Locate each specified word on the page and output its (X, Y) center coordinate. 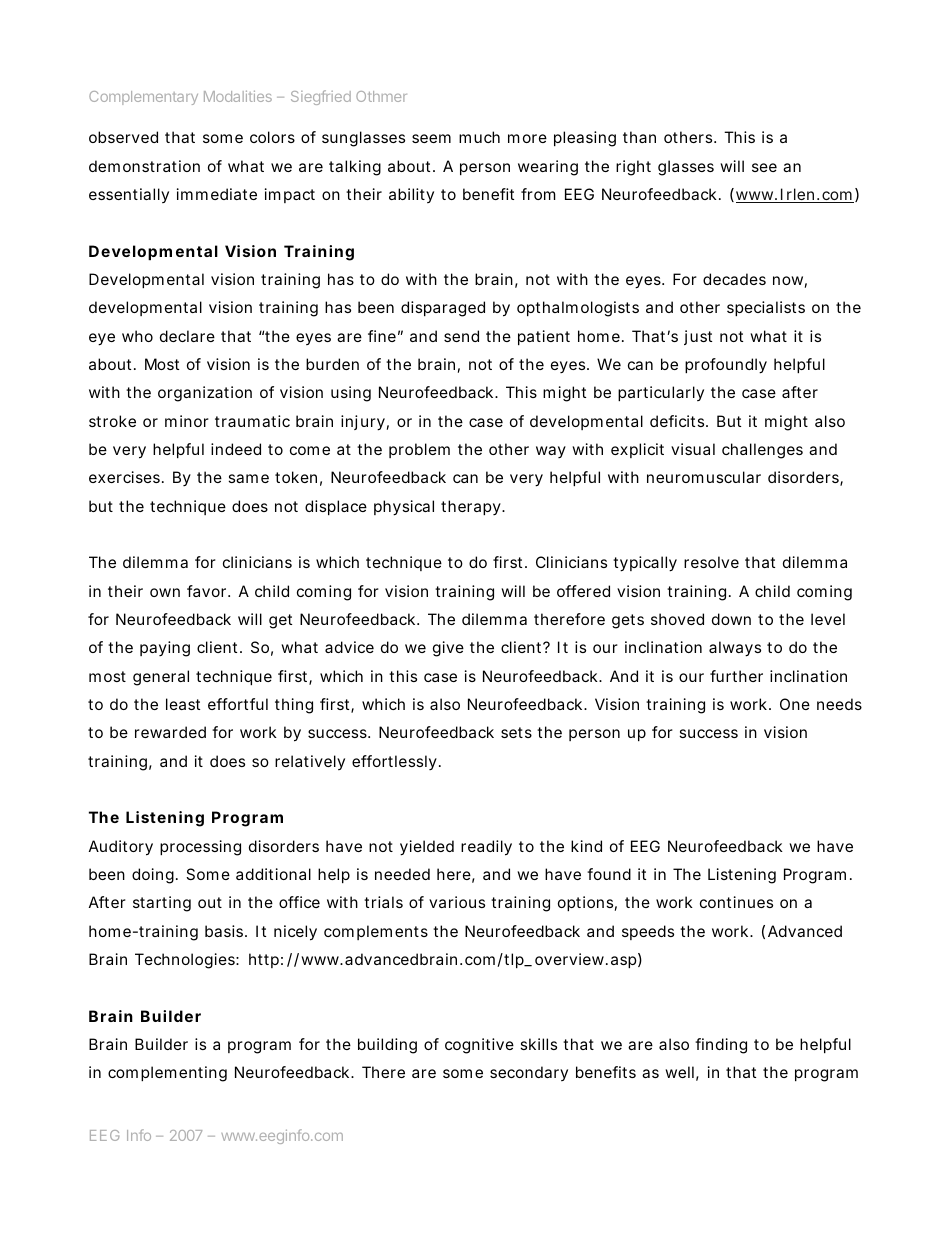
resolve (711, 562)
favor (208, 591)
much (479, 137)
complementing (167, 1074)
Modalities (238, 96)
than (639, 137)
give (448, 649)
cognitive (479, 1046)
